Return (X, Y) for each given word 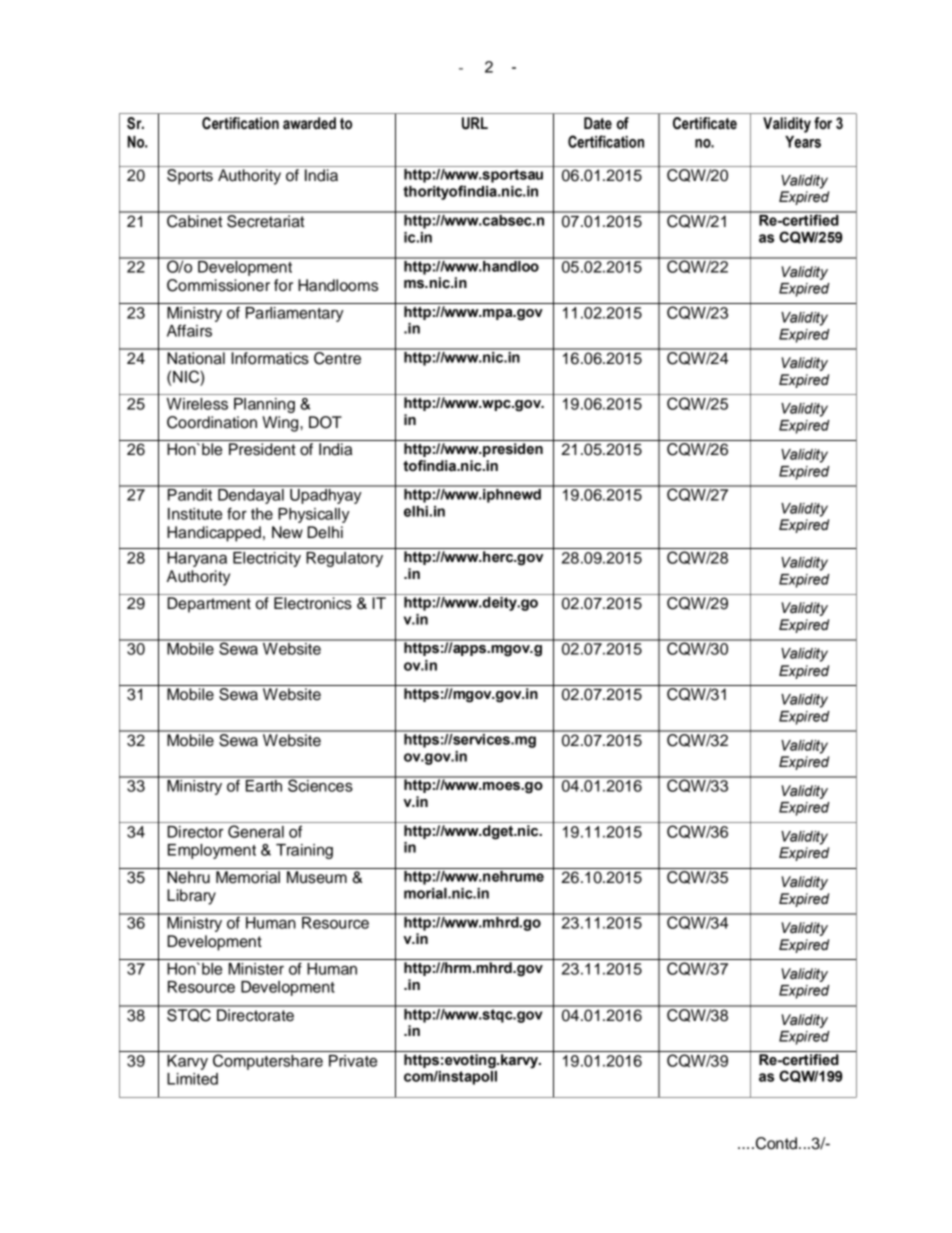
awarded (309, 123)
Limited (192, 1079)
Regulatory (344, 559)
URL (475, 123)
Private (353, 1061)
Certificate (705, 123)
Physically (314, 515)
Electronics (313, 603)
